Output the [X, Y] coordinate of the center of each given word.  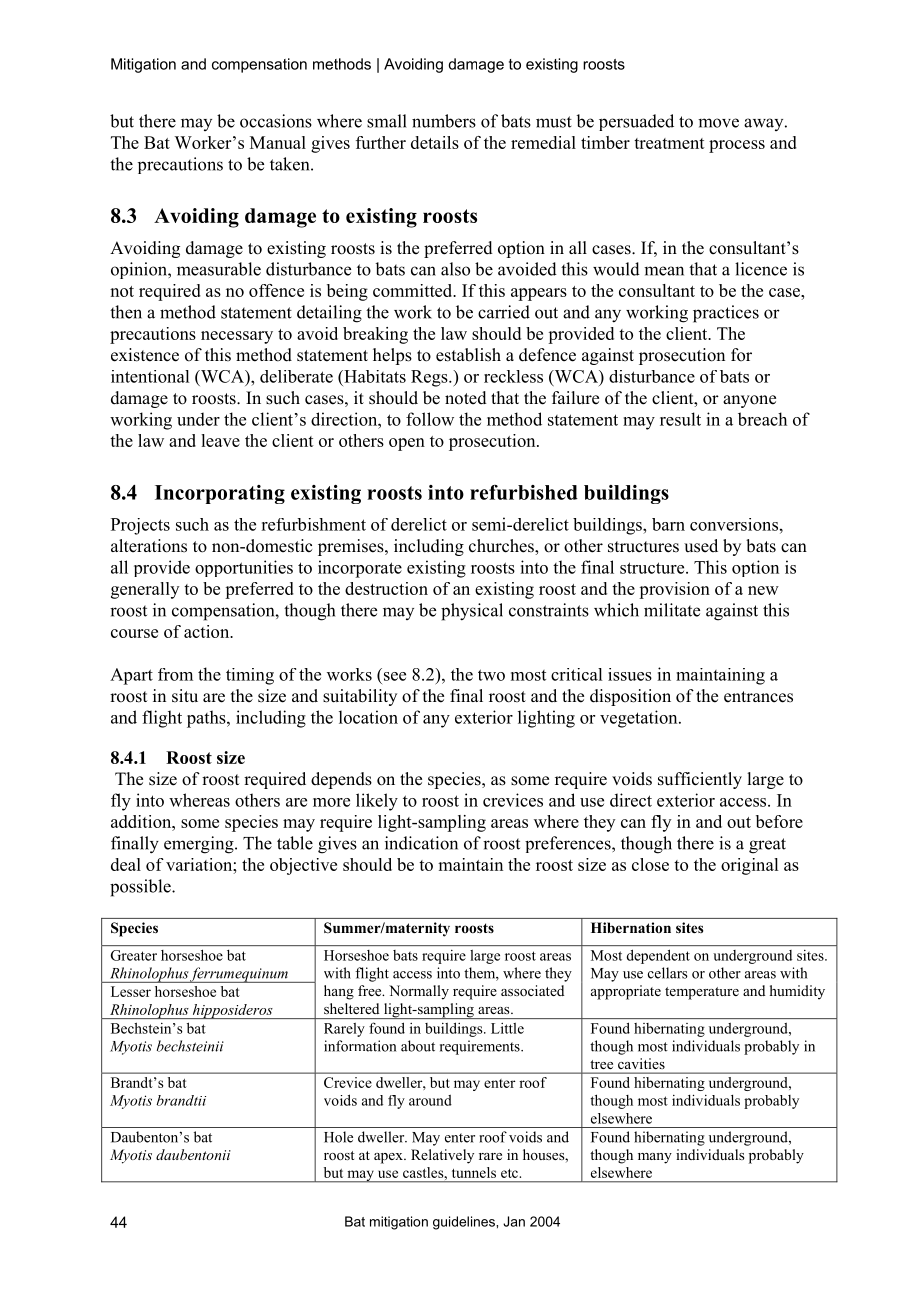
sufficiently [700, 780]
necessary [237, 337]
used [701, 546]
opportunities [244, 568]
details [435, 142]
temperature [702, 993]
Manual [278, 142]
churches [502, 547]
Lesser [131, 991]
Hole [338, 1137]
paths [207, 719]
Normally [419, 992]
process [737, 146]
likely [377, 802]
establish [468, 355]
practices [726, 314]
